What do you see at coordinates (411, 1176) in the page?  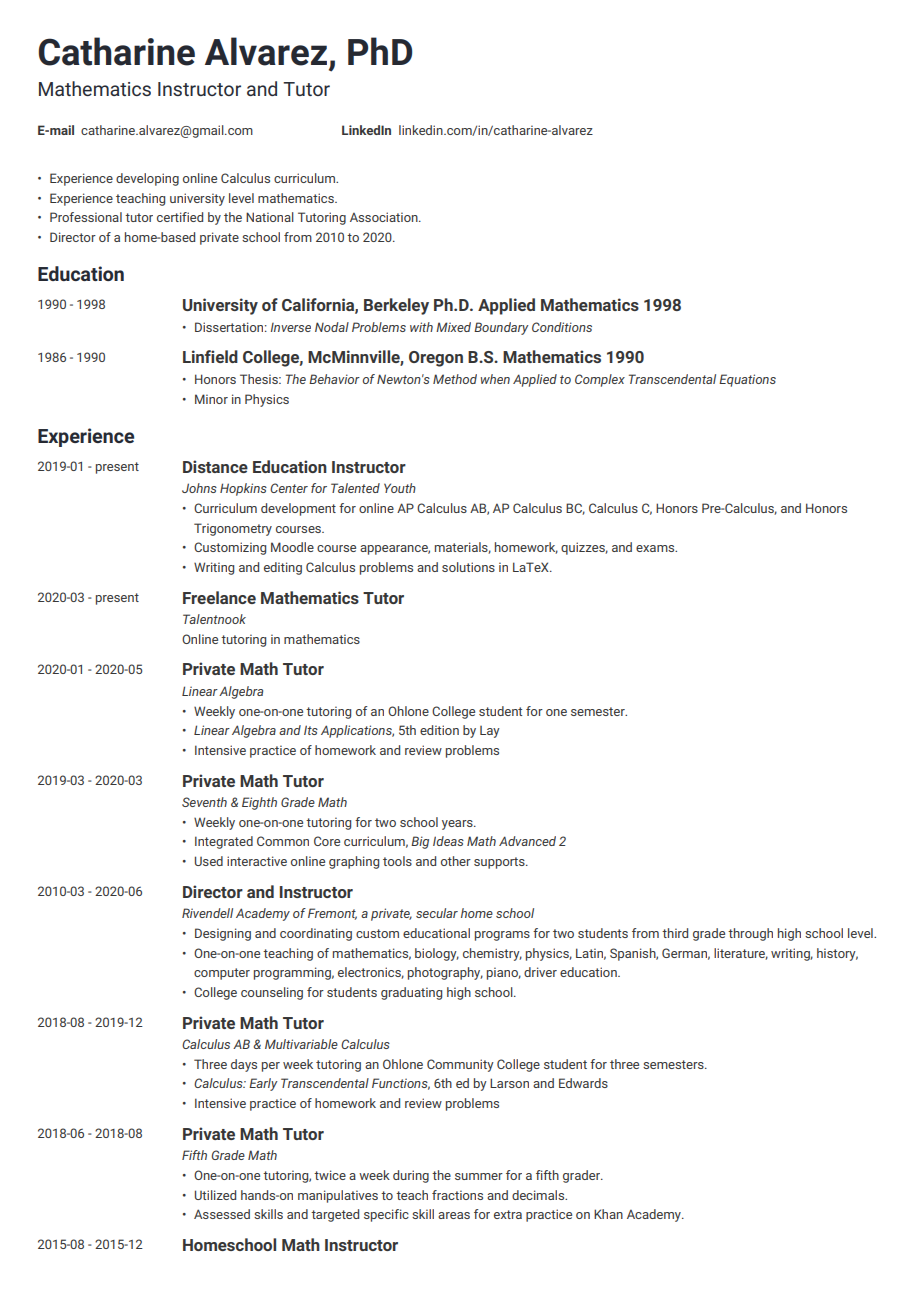 I see `during` at bounding box center [411, 1176].
